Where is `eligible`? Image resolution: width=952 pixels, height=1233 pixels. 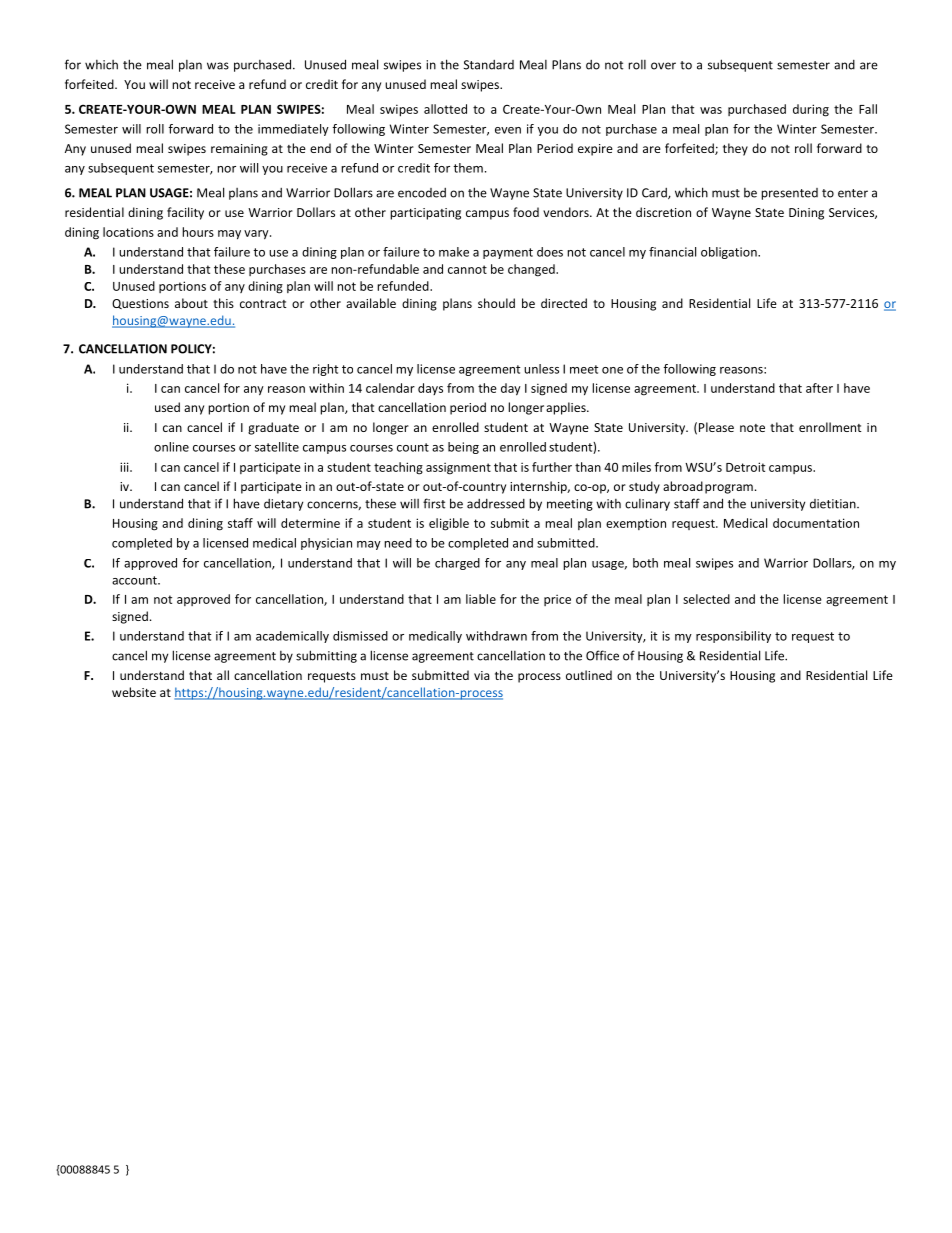 eligible is located at coordinates (449, 524).
